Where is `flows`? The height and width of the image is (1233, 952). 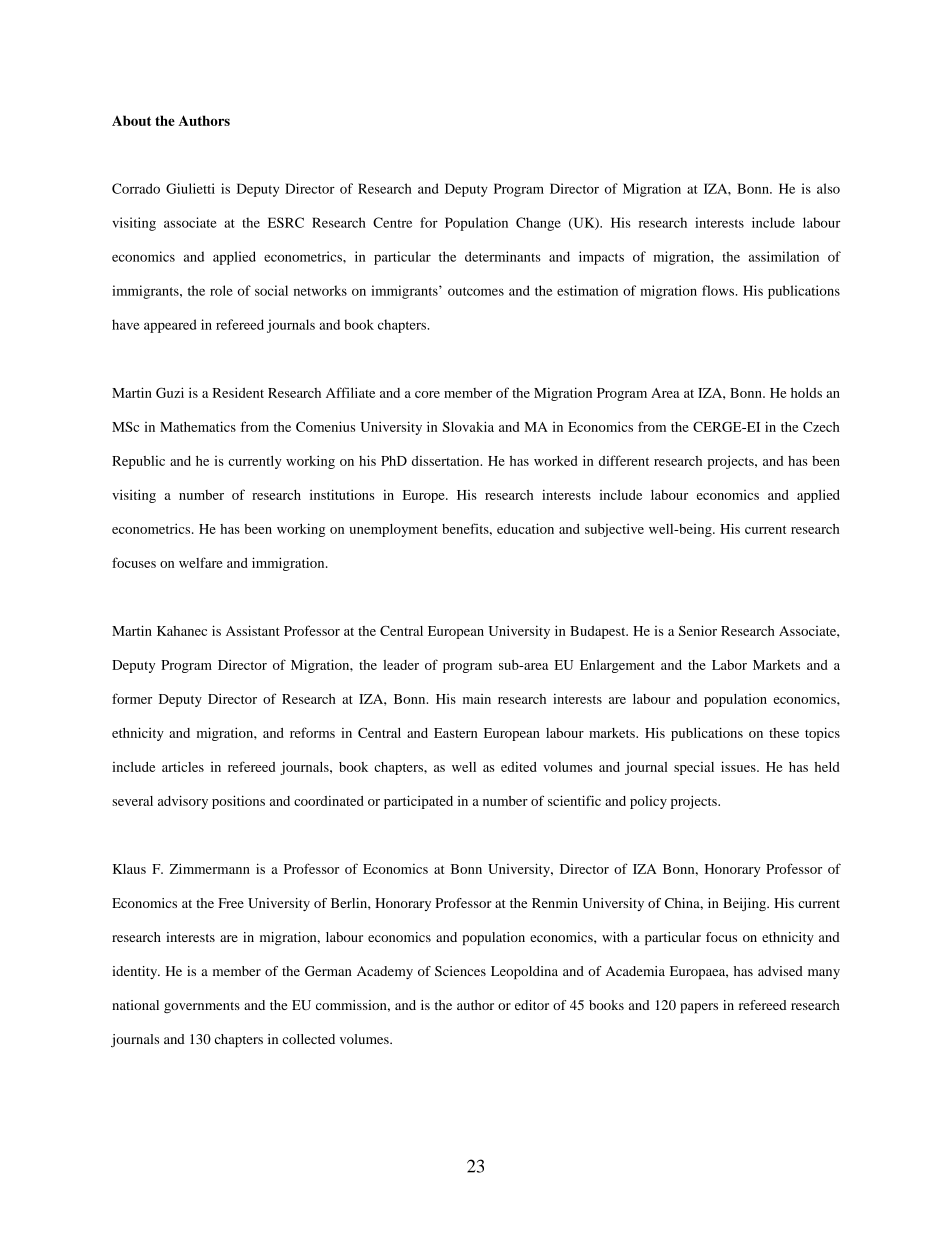 flows is located at coordinates (718, 290).
